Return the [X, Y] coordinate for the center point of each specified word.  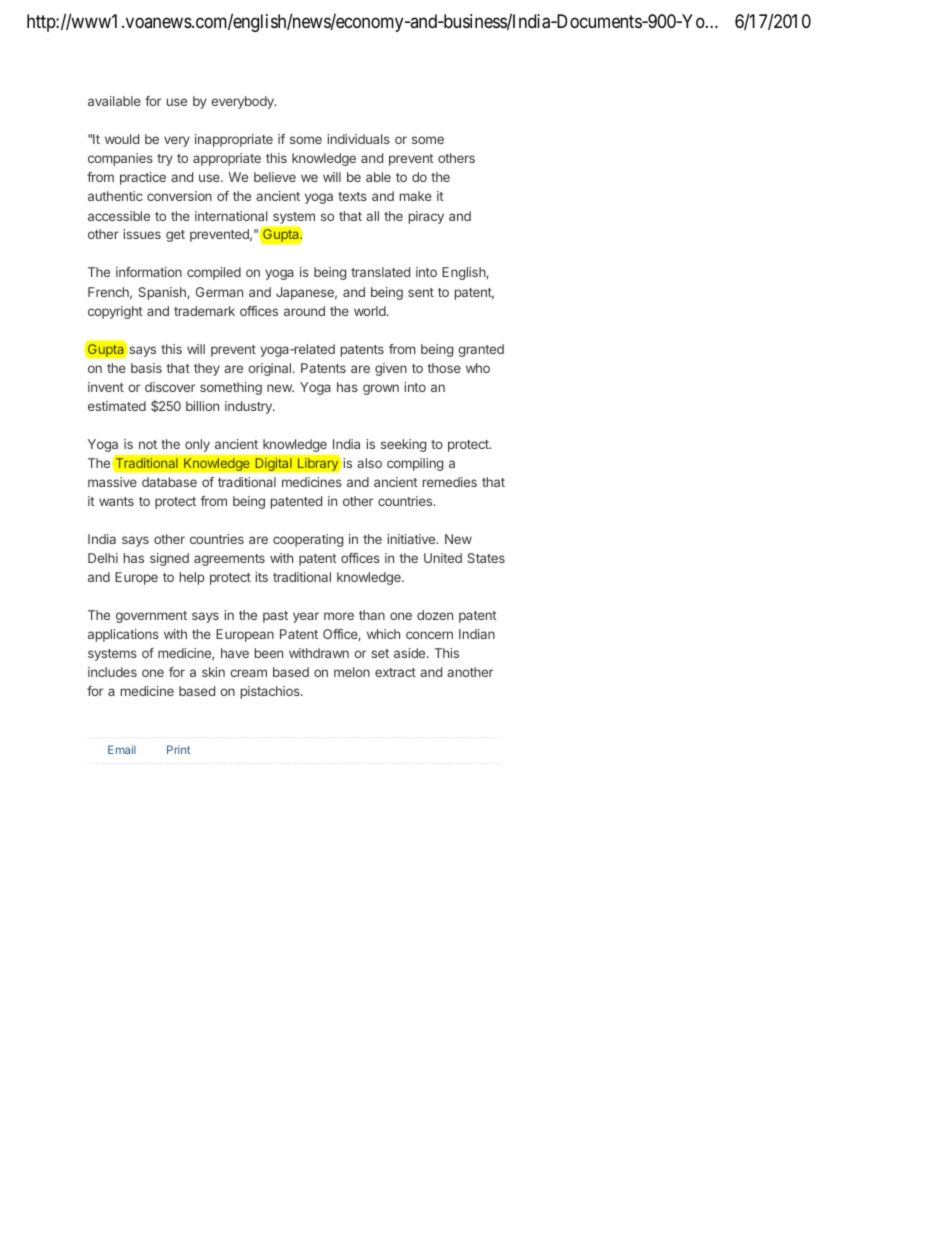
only [197, 445]
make [416, 196]
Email [122, 749]
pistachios [271, 692]
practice [143, 178]
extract [395, 672]
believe [275, 177]
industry [249, 407]
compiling [415, 464]
